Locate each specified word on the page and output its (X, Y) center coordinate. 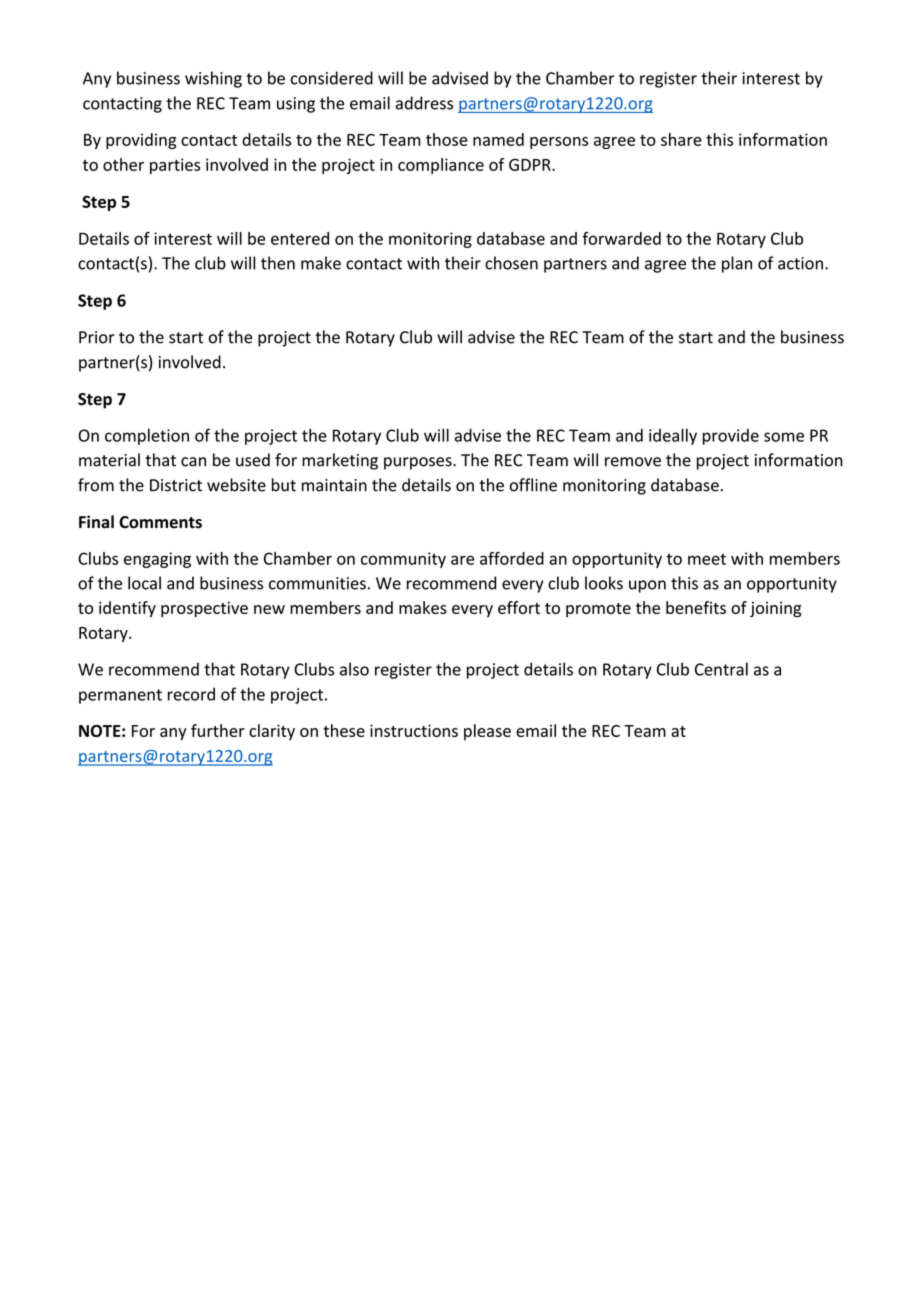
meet (707, 559)
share (681, 139)
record (191, 694)
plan (737, 264)
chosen (511, 263)
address (424, 103)
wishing (213, 79)
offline (533, 485)
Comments (160, 522)
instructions (414, 730)
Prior (97, 337)
